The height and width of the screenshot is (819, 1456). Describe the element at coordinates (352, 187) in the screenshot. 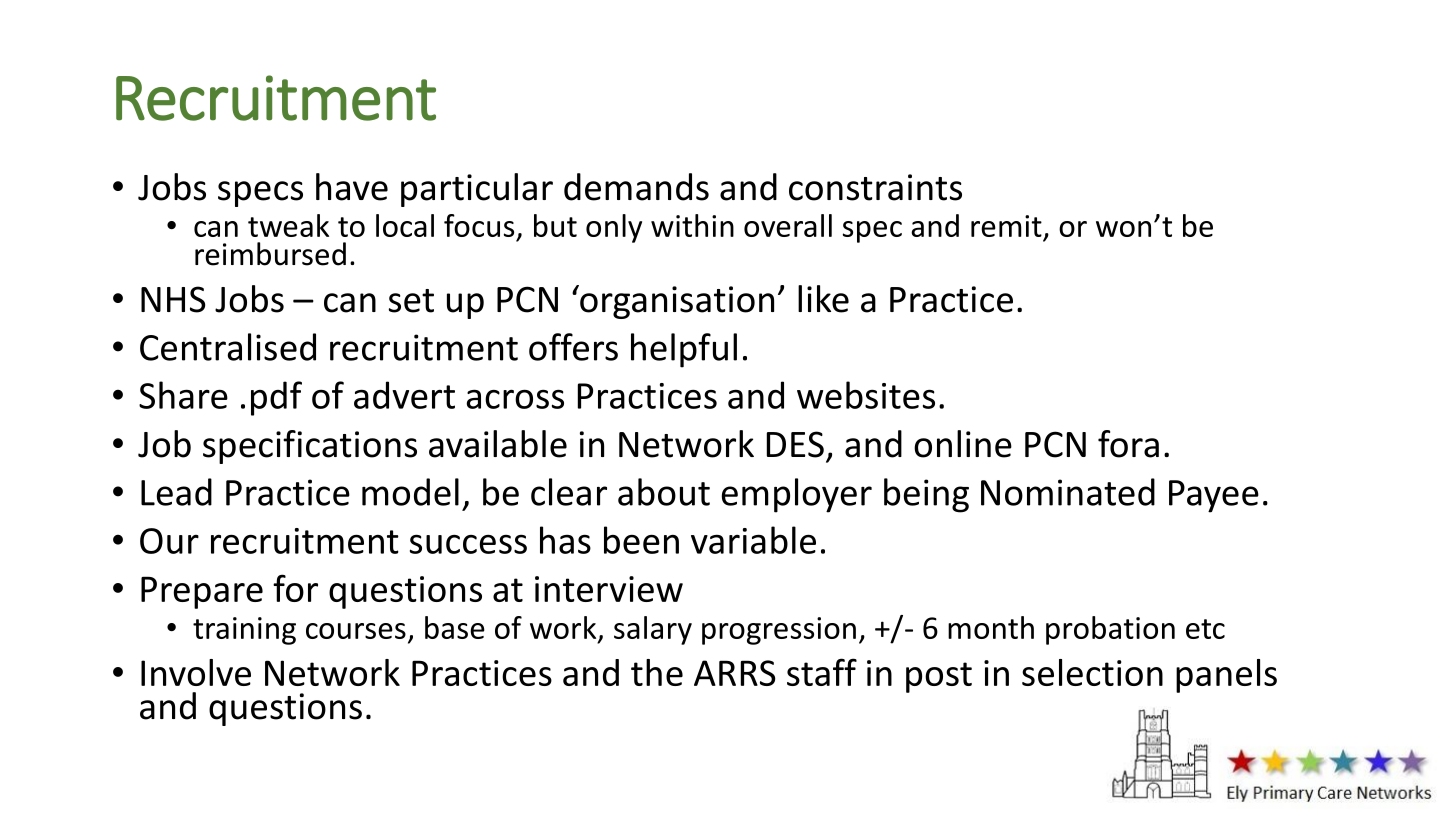

I see `have` at that location.
